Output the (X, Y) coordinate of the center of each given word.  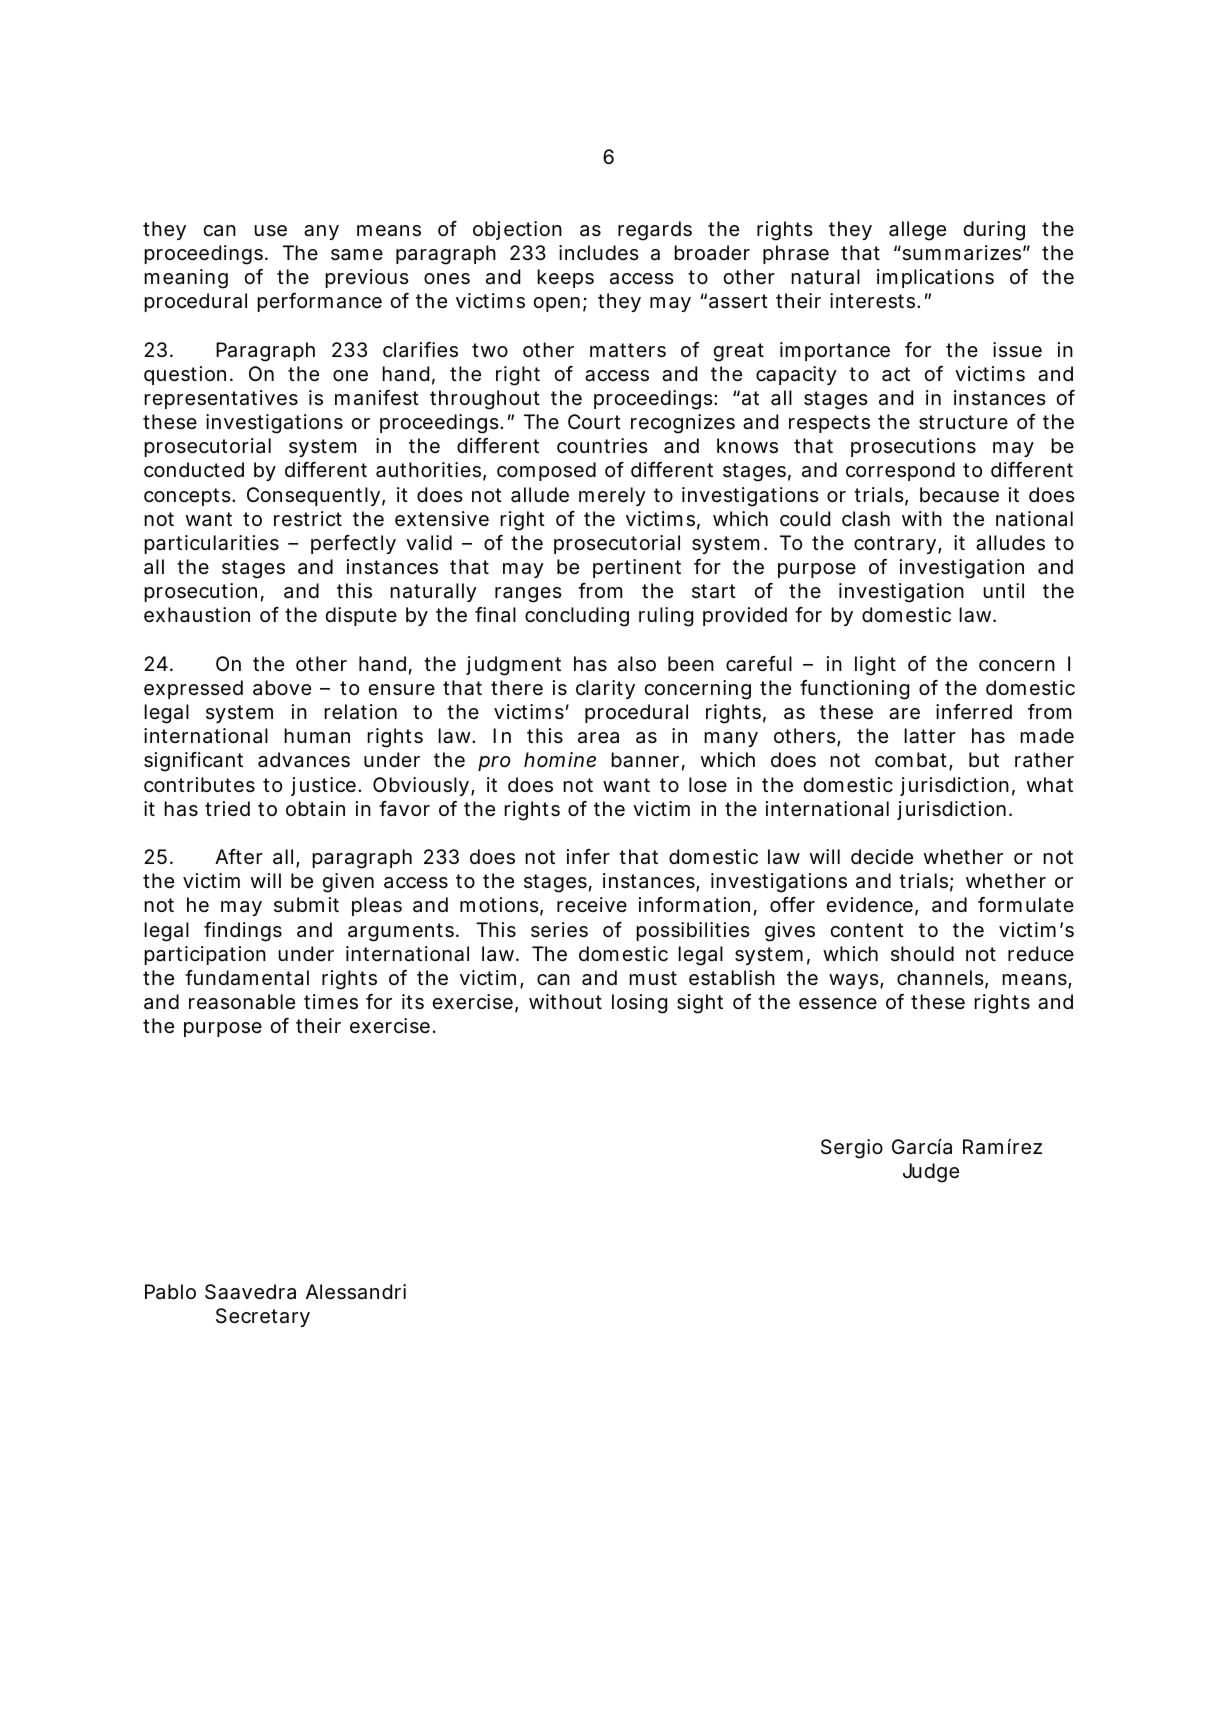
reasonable (242, 1002)
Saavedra (250, 1292)
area (598, 738)
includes (599, 252)
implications (935, 278)
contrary (895, 545)
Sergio (852, 1149)
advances (304, 760)
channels (940, 978)
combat (911, 760)
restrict (308, 518)
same (357, 255)
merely (612, 496)
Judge (931, 1173)
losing (639, 1004)
